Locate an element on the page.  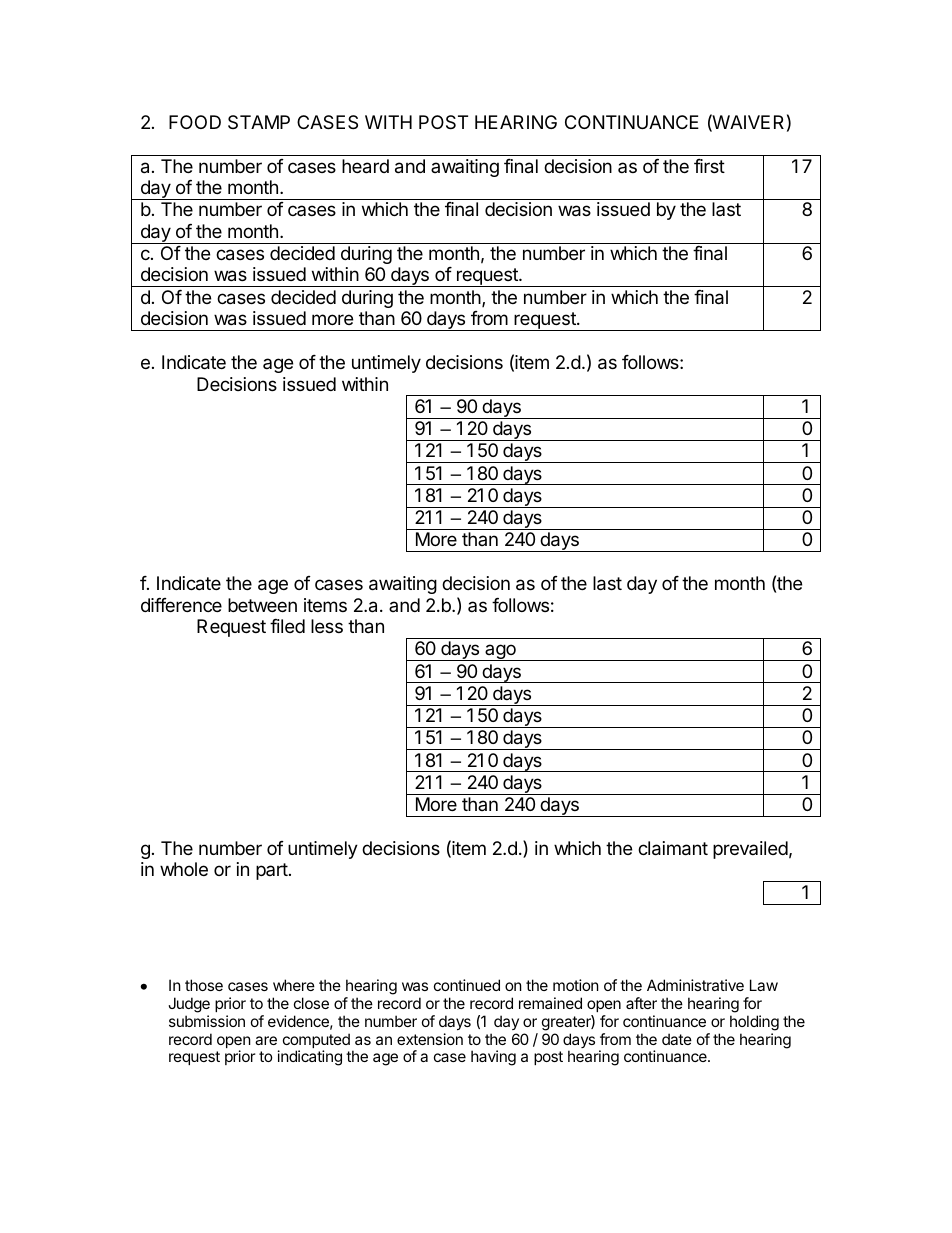
between is located at coordinates (262, 605).
